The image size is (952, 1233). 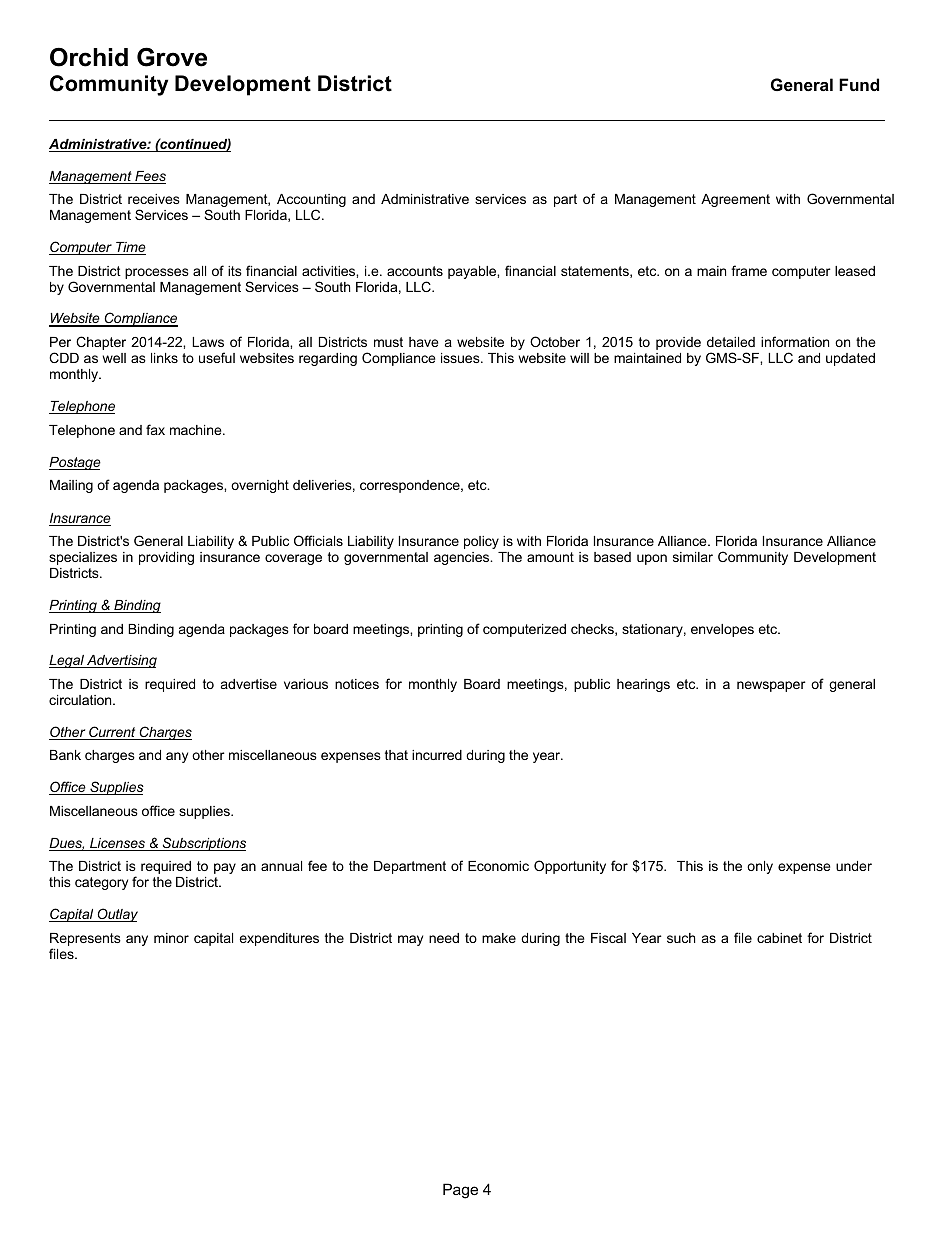 What do you see at coordinates (172, 57) in the screenshot?
I see `Grove` at bounding box center [172, 57].
